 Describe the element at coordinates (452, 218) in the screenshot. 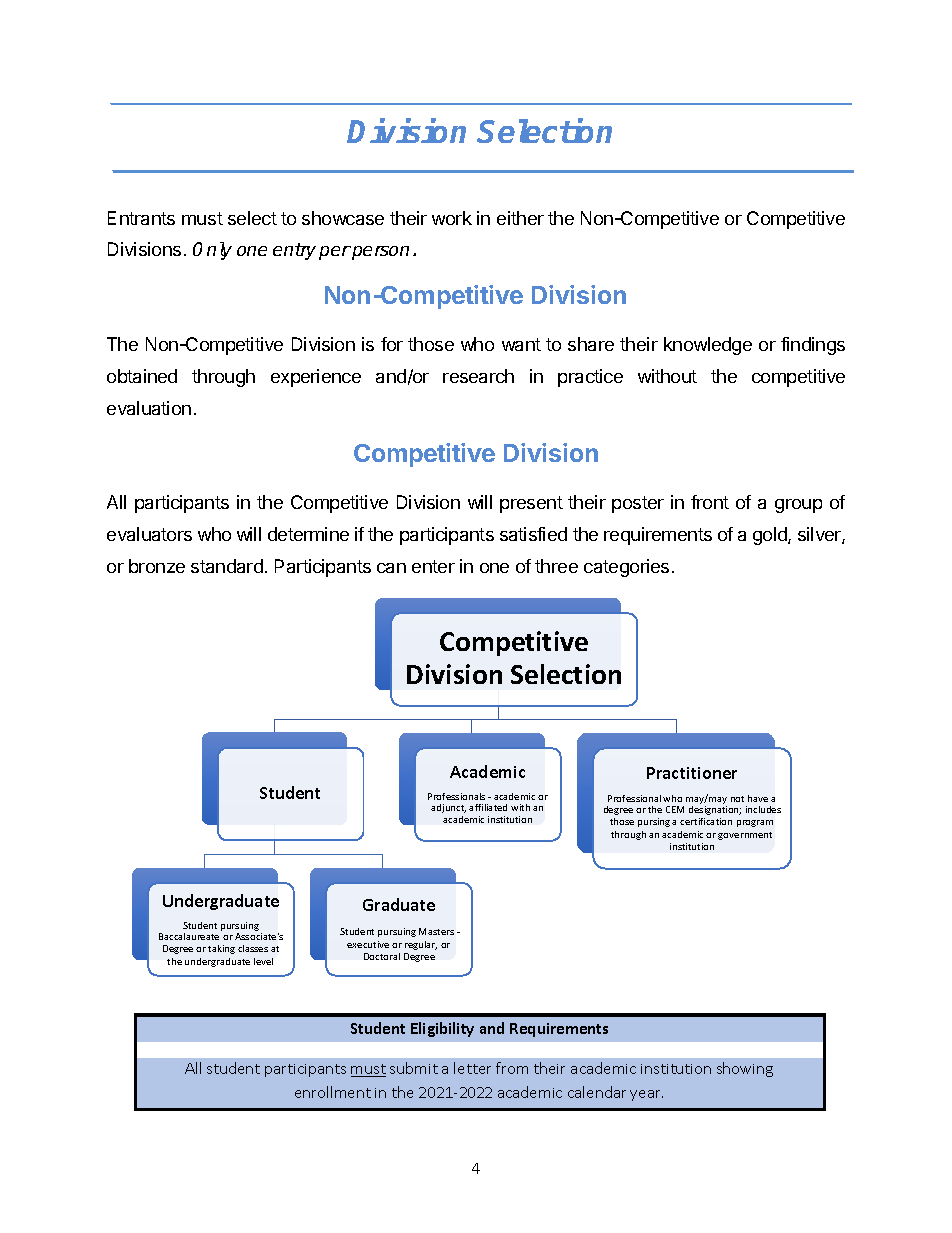

I see `work` at that location.
